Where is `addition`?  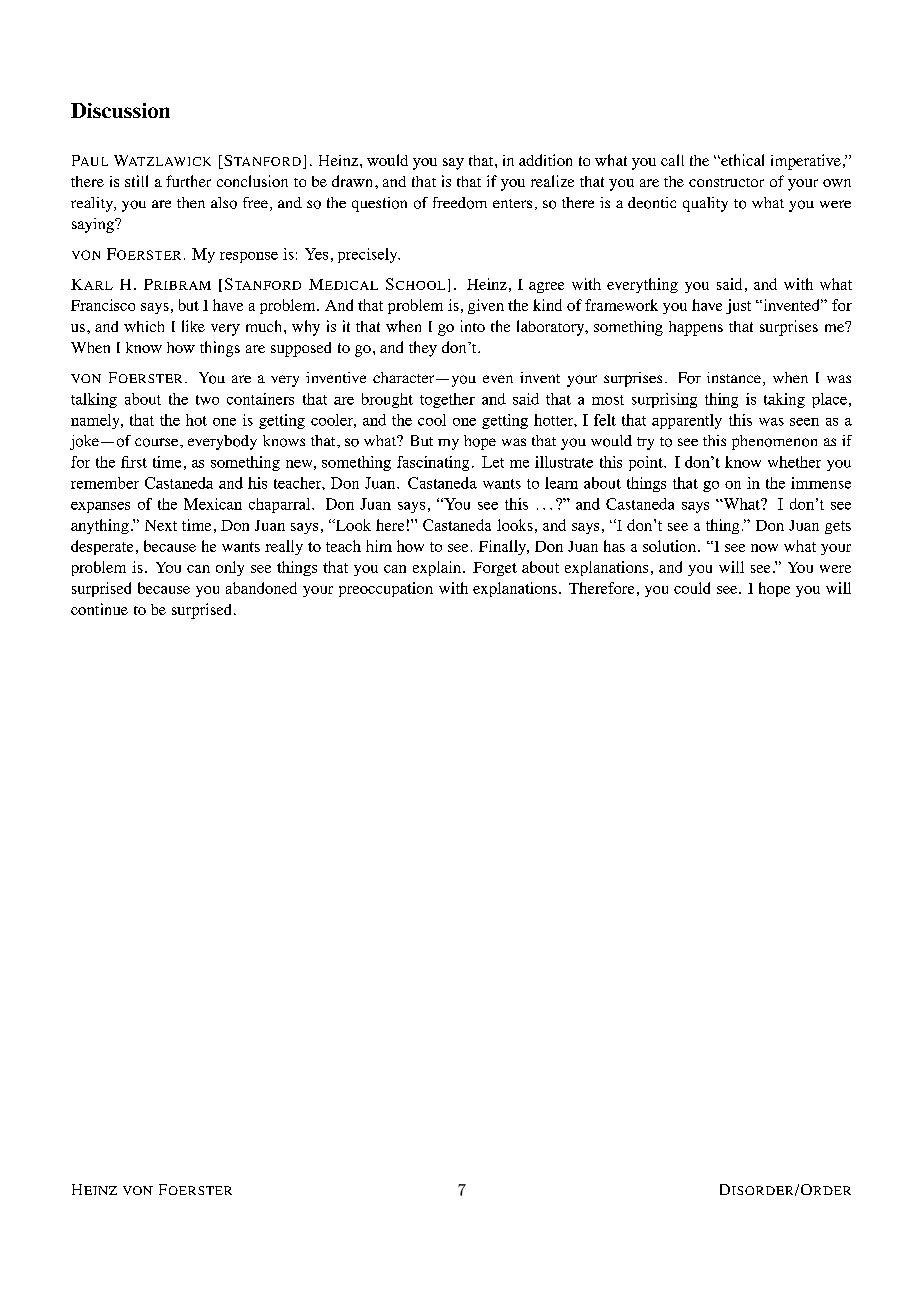
addition is located at coordinates (545, 160).
